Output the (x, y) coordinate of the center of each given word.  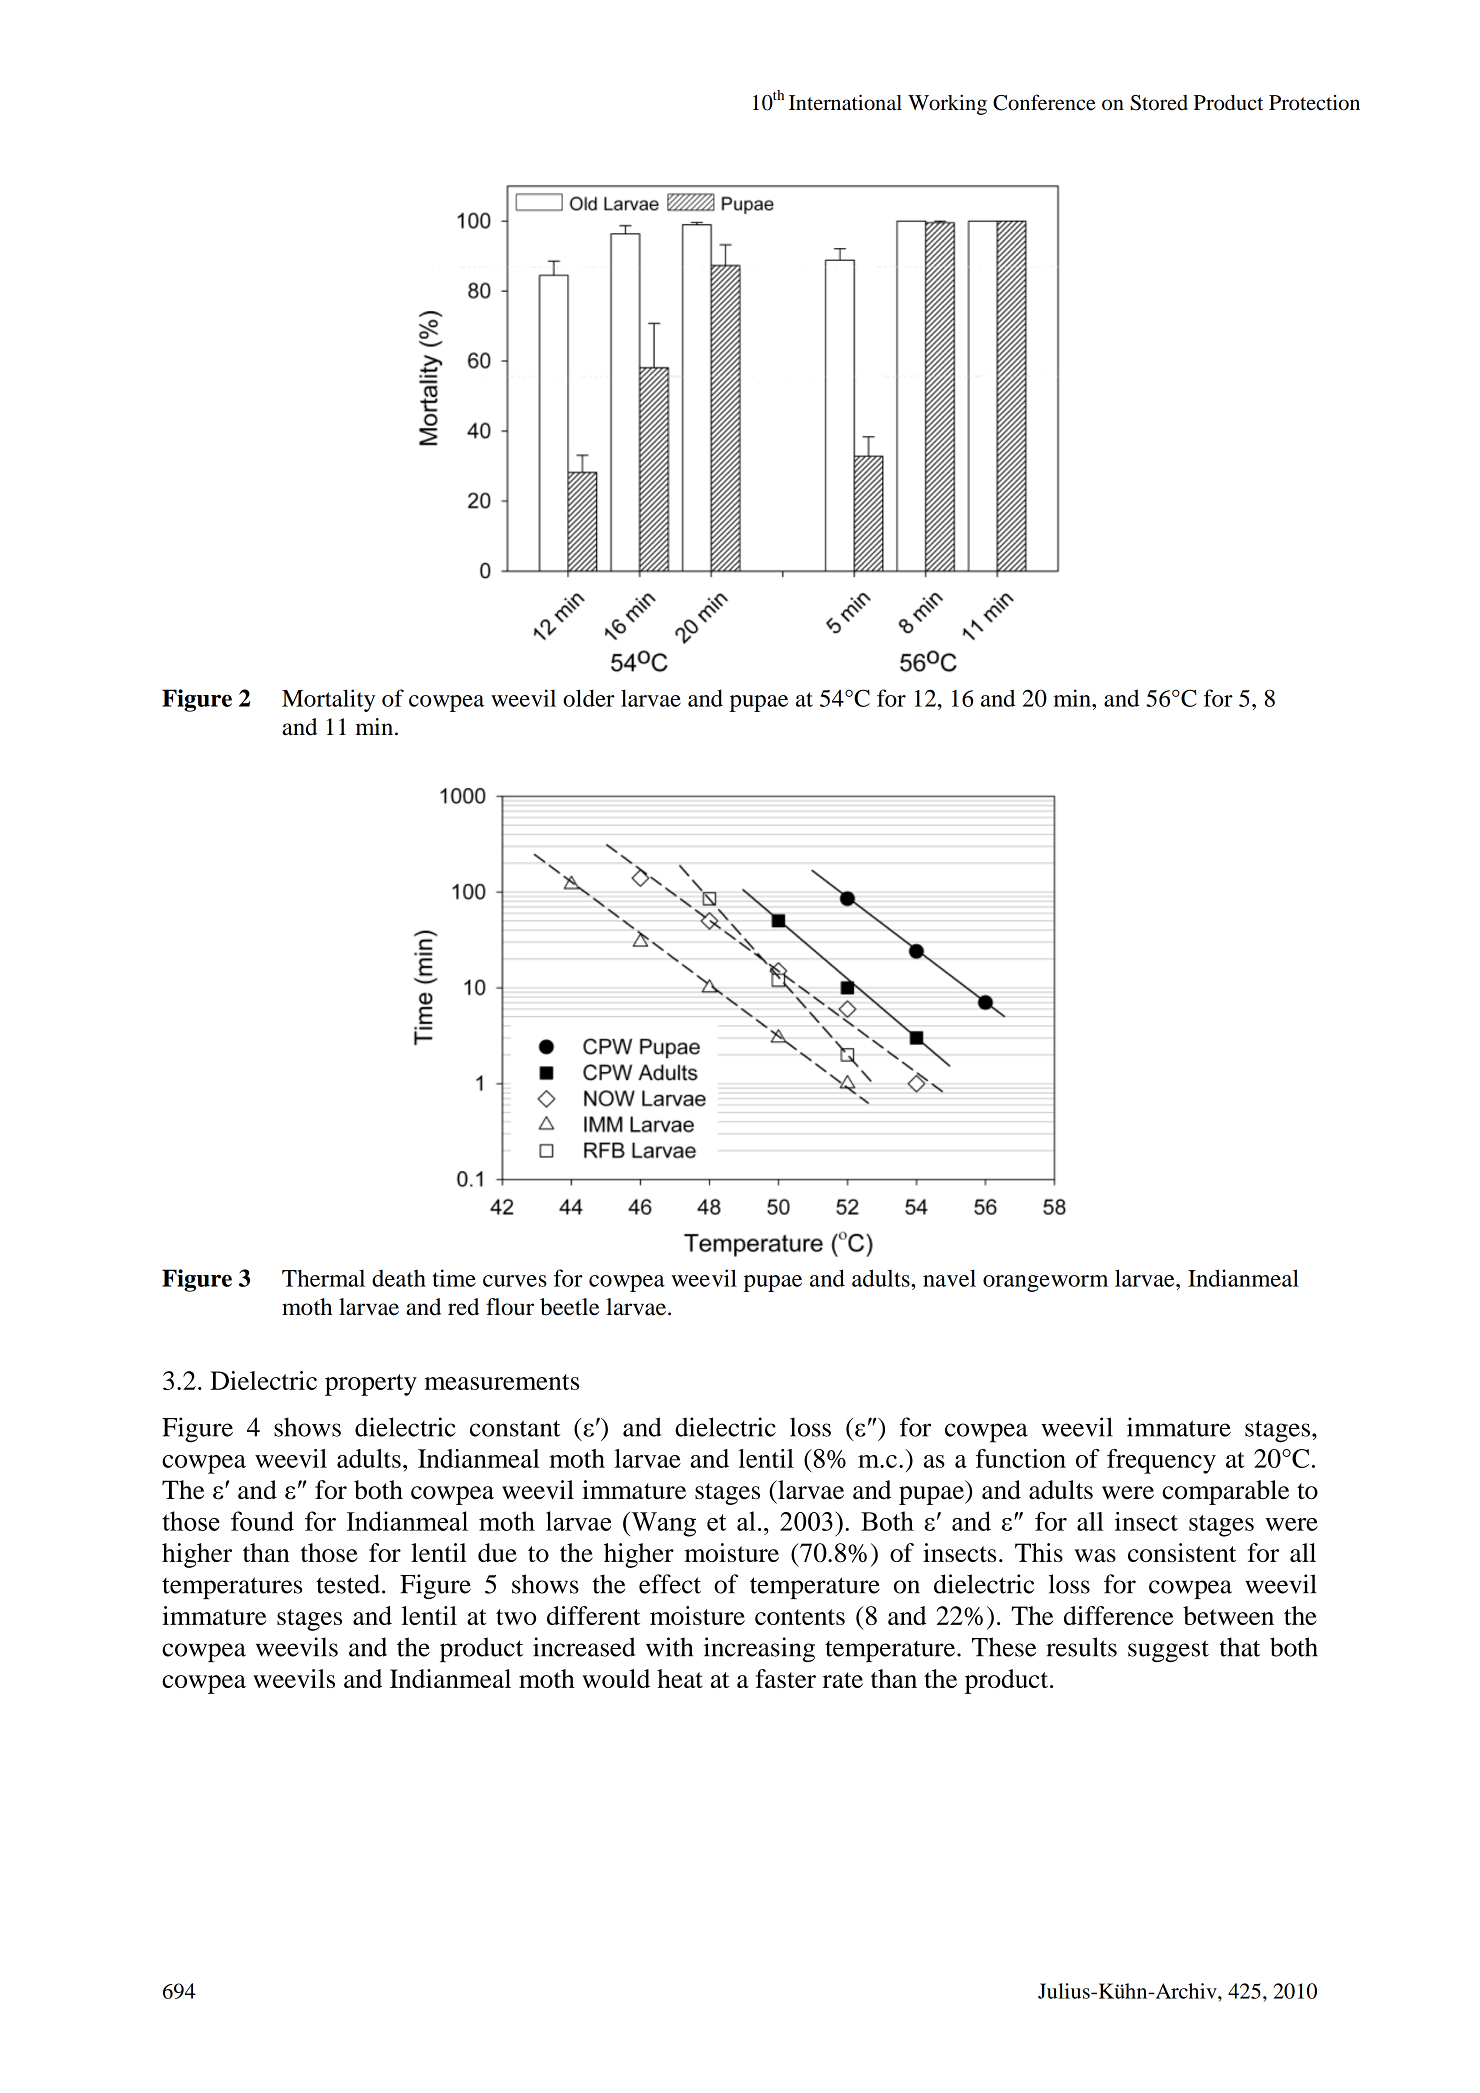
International (845, 102)
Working (947, 104)
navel (949, 1278)
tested (348, 1584)
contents (800, 1617)
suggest (1168, 1651)
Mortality (328, 700)
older (589, 698)
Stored (1159, 103)
